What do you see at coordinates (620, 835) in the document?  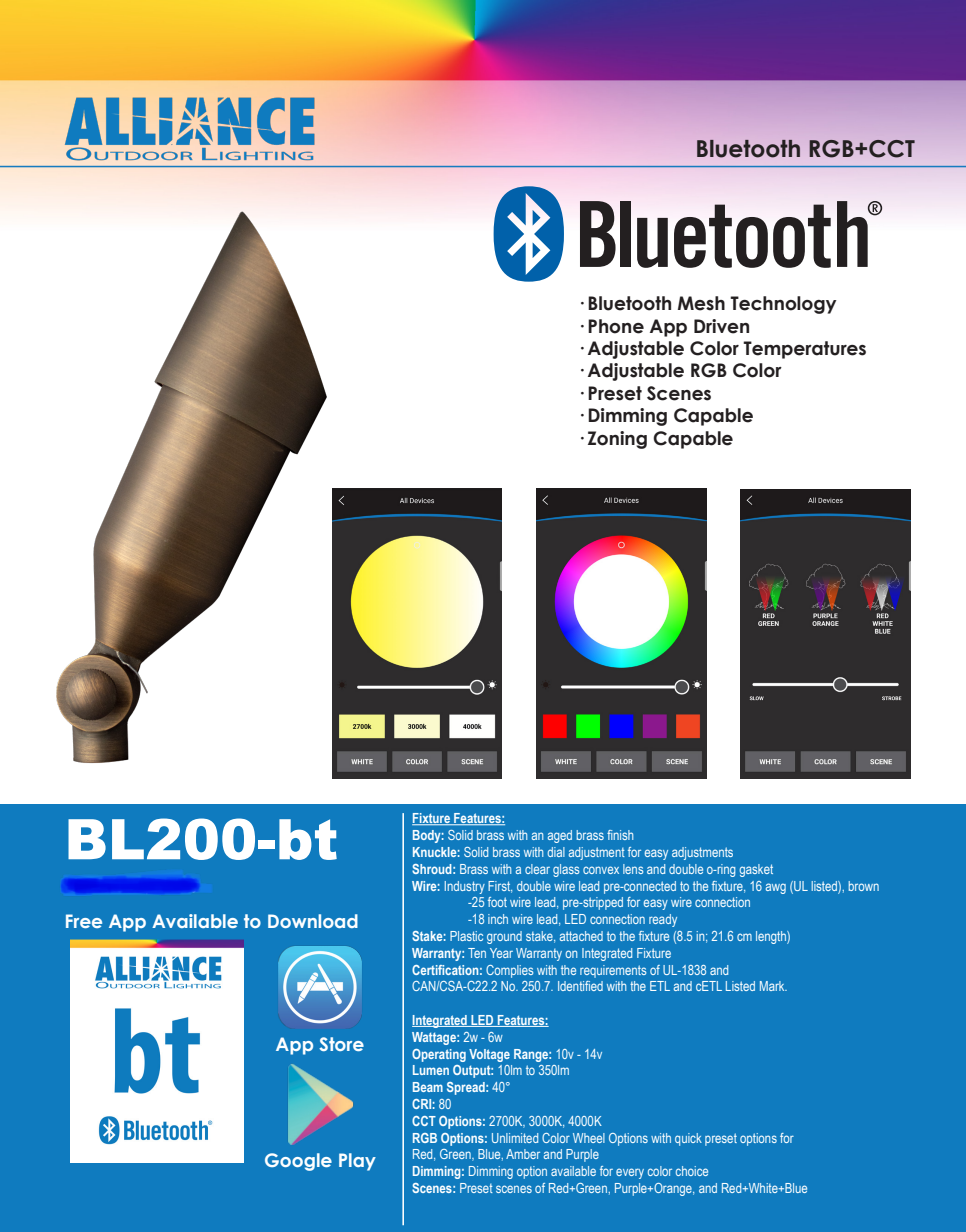 I see `finish` at bounding box center [620, 835].
